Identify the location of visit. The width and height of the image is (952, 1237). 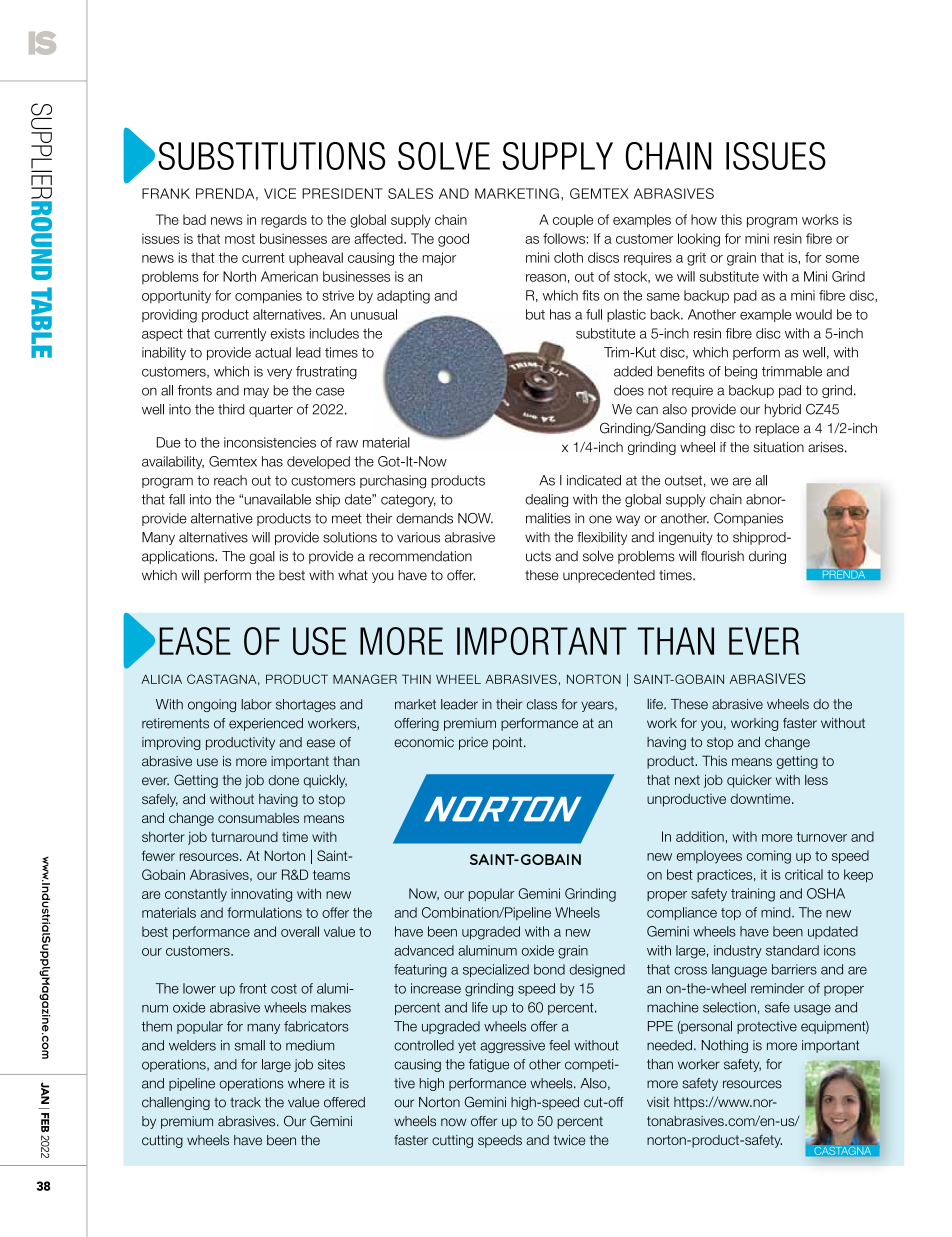
(658, 1102).
